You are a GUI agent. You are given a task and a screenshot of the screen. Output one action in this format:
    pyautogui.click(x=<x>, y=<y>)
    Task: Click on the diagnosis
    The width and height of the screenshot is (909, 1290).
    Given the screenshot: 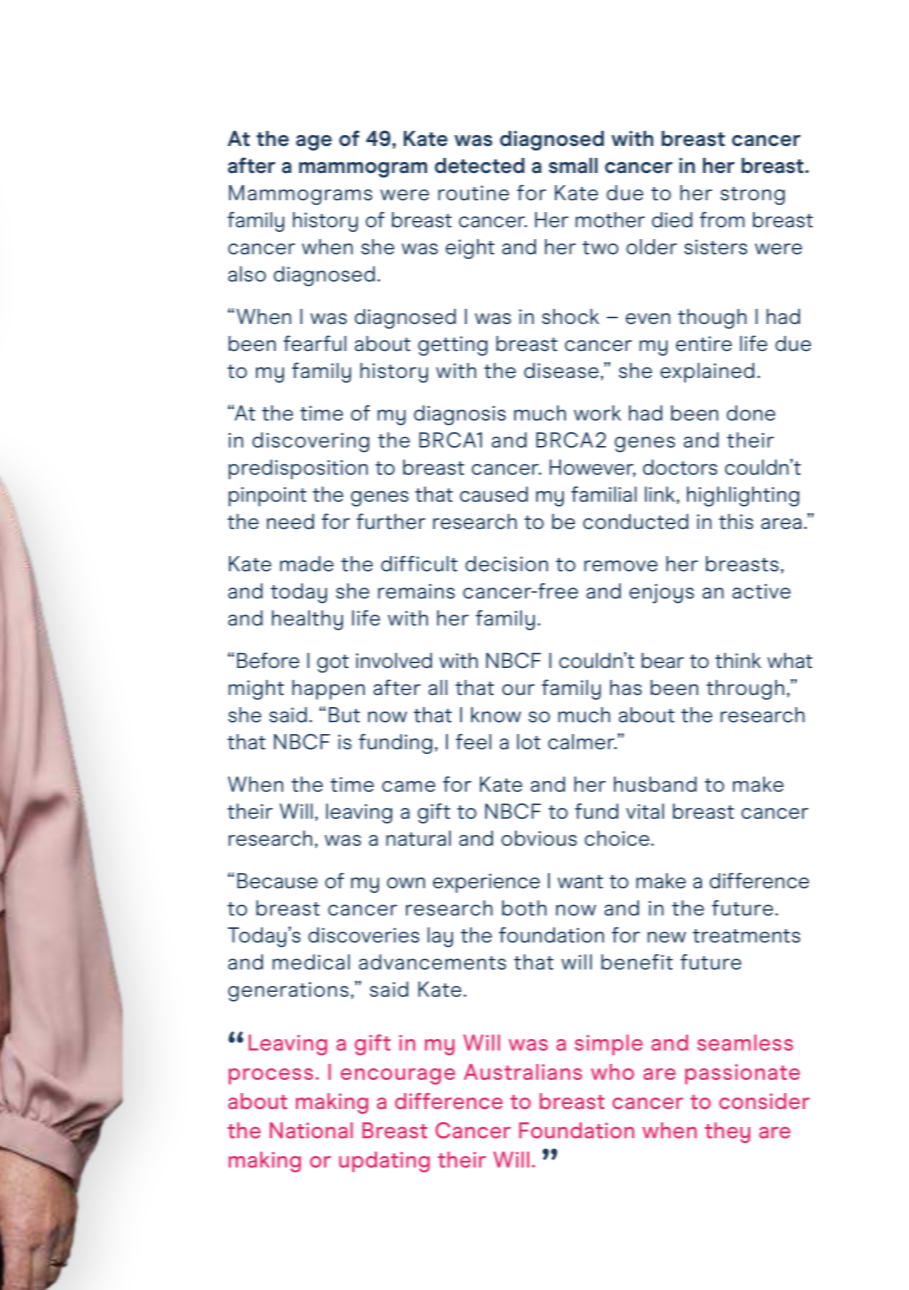 What is the action you would take?
    pyautogui.click(x=460, y=415)
